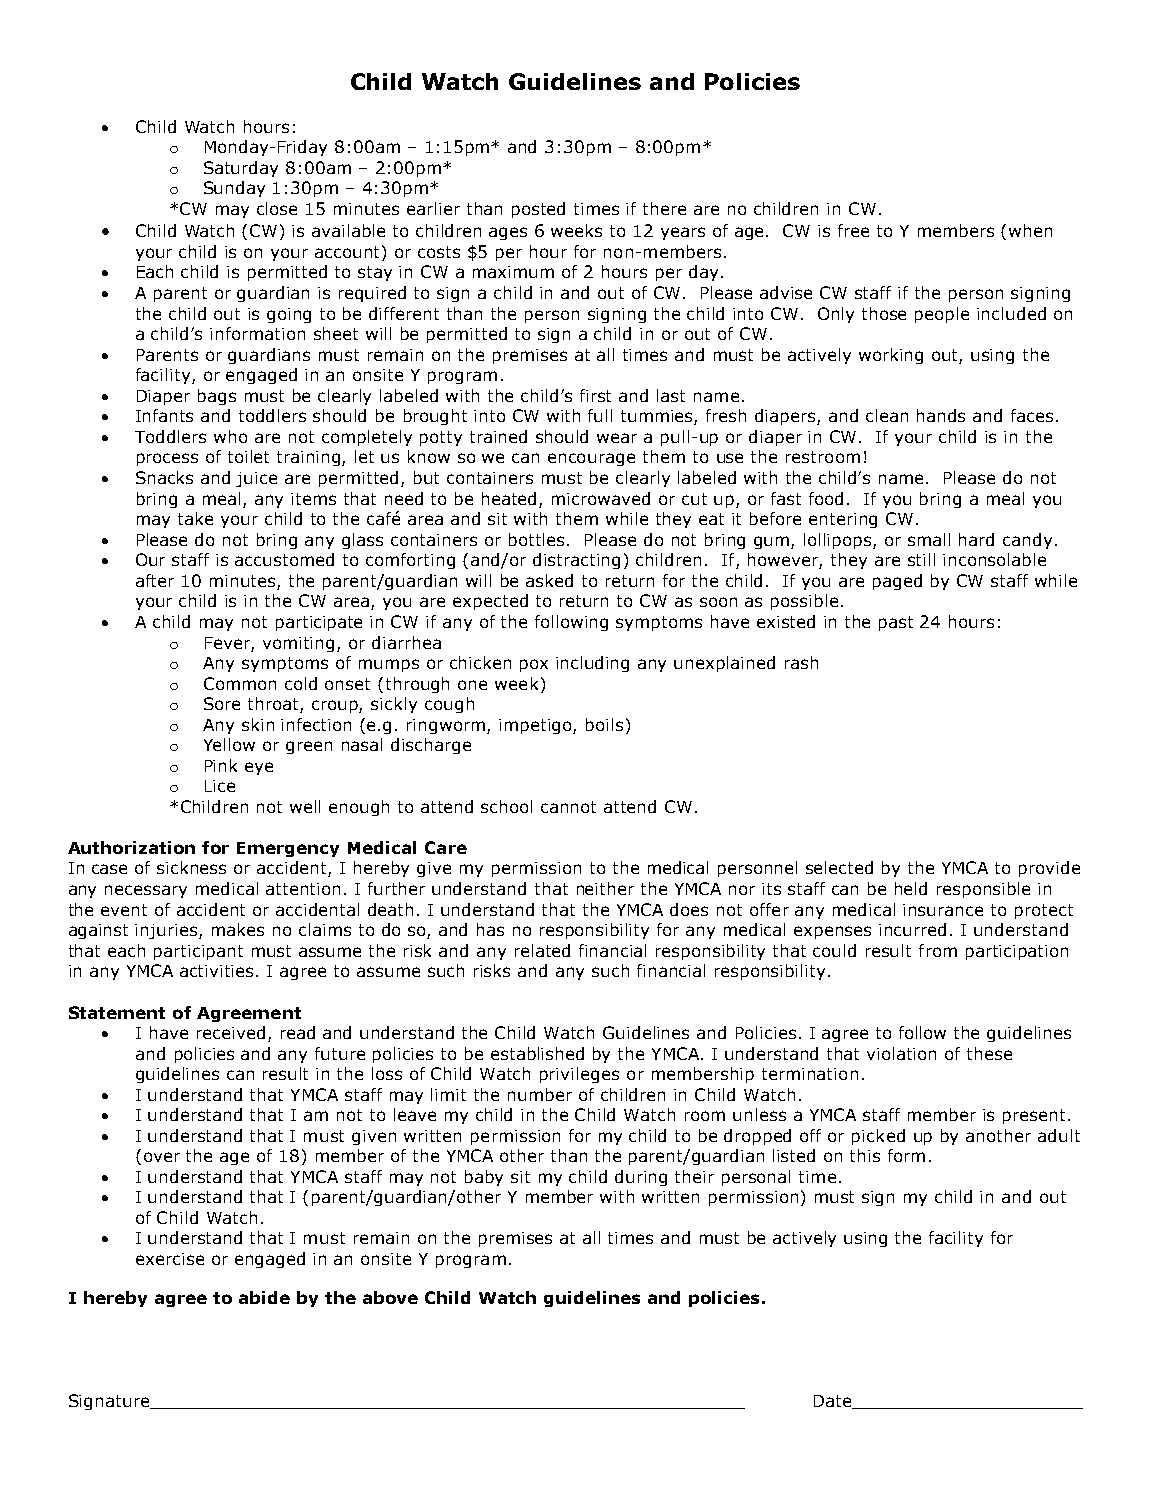 The image size is (1150, 1488). What do you see at coordinates (542, 950) in the screenshot?
I see `related` at bounding box center [542, 950].
